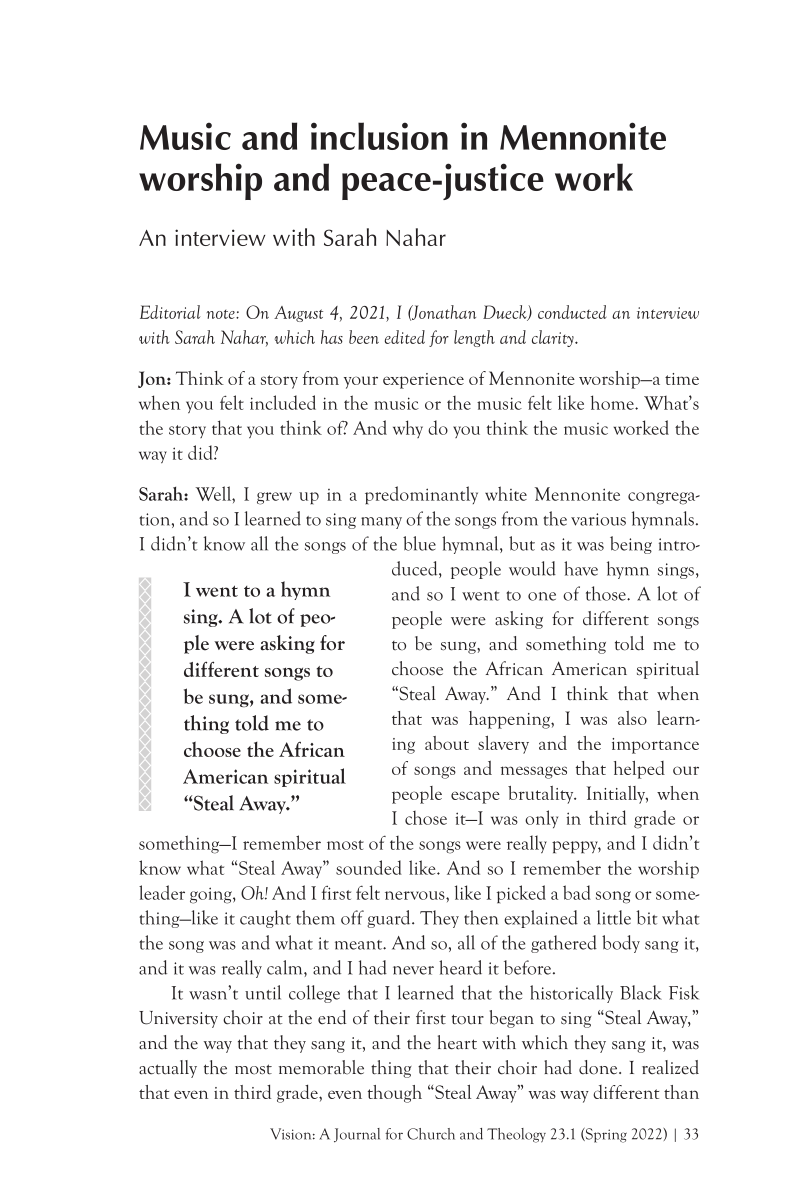 The height and width of the screenshot is (1186, 801). Describe the element at coordinates (395, 1094) in the screenshot. I see `though` at that location.
